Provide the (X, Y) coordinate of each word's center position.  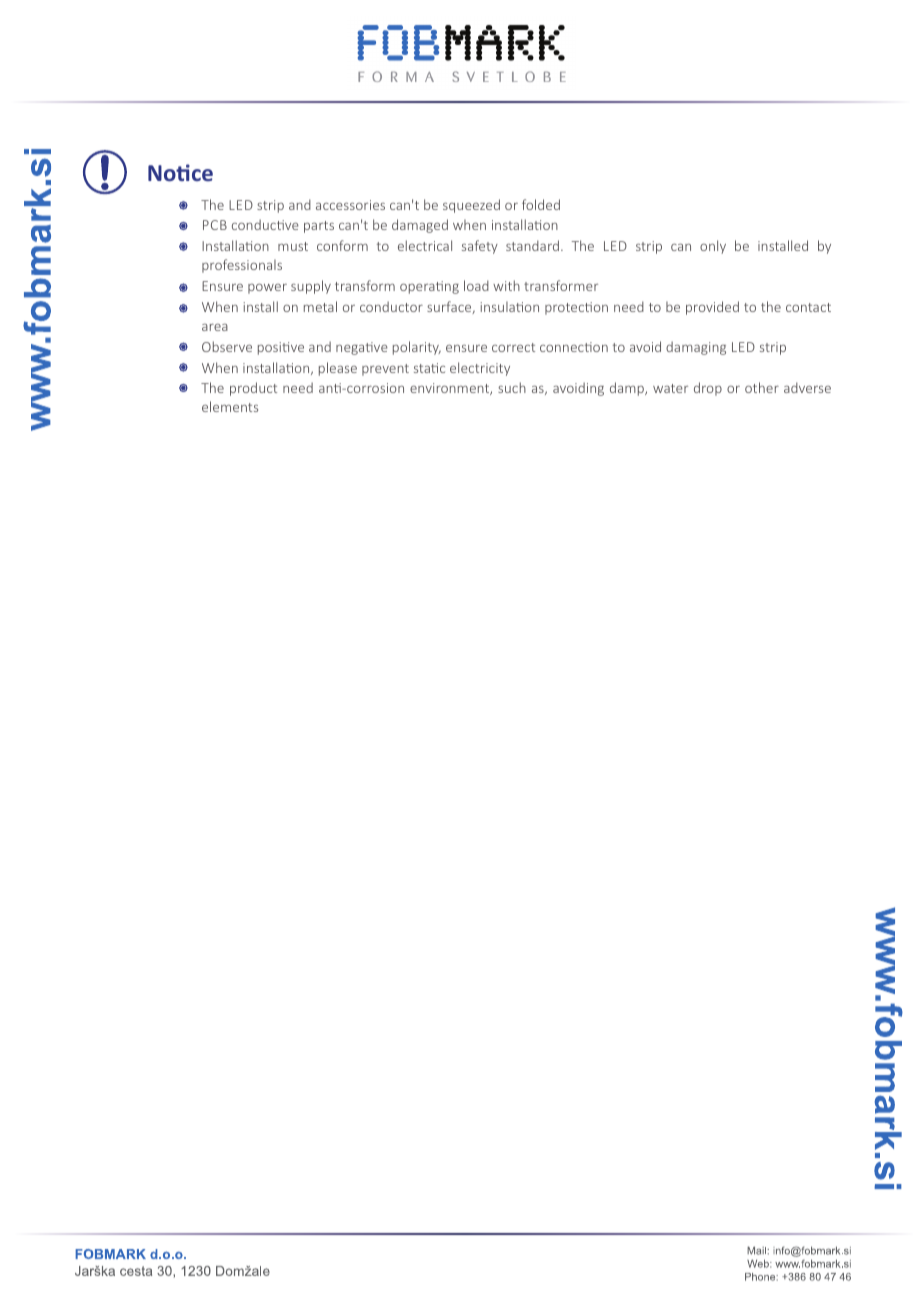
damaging (696, 348)
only (713, 247)
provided (712, 308)
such (512, 387)
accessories (350, 205)
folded (541, 204)
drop (708, 389)
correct (513, 347)
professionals (242, 266)
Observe (227, 346)
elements (230, 406)
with (506, 285)
